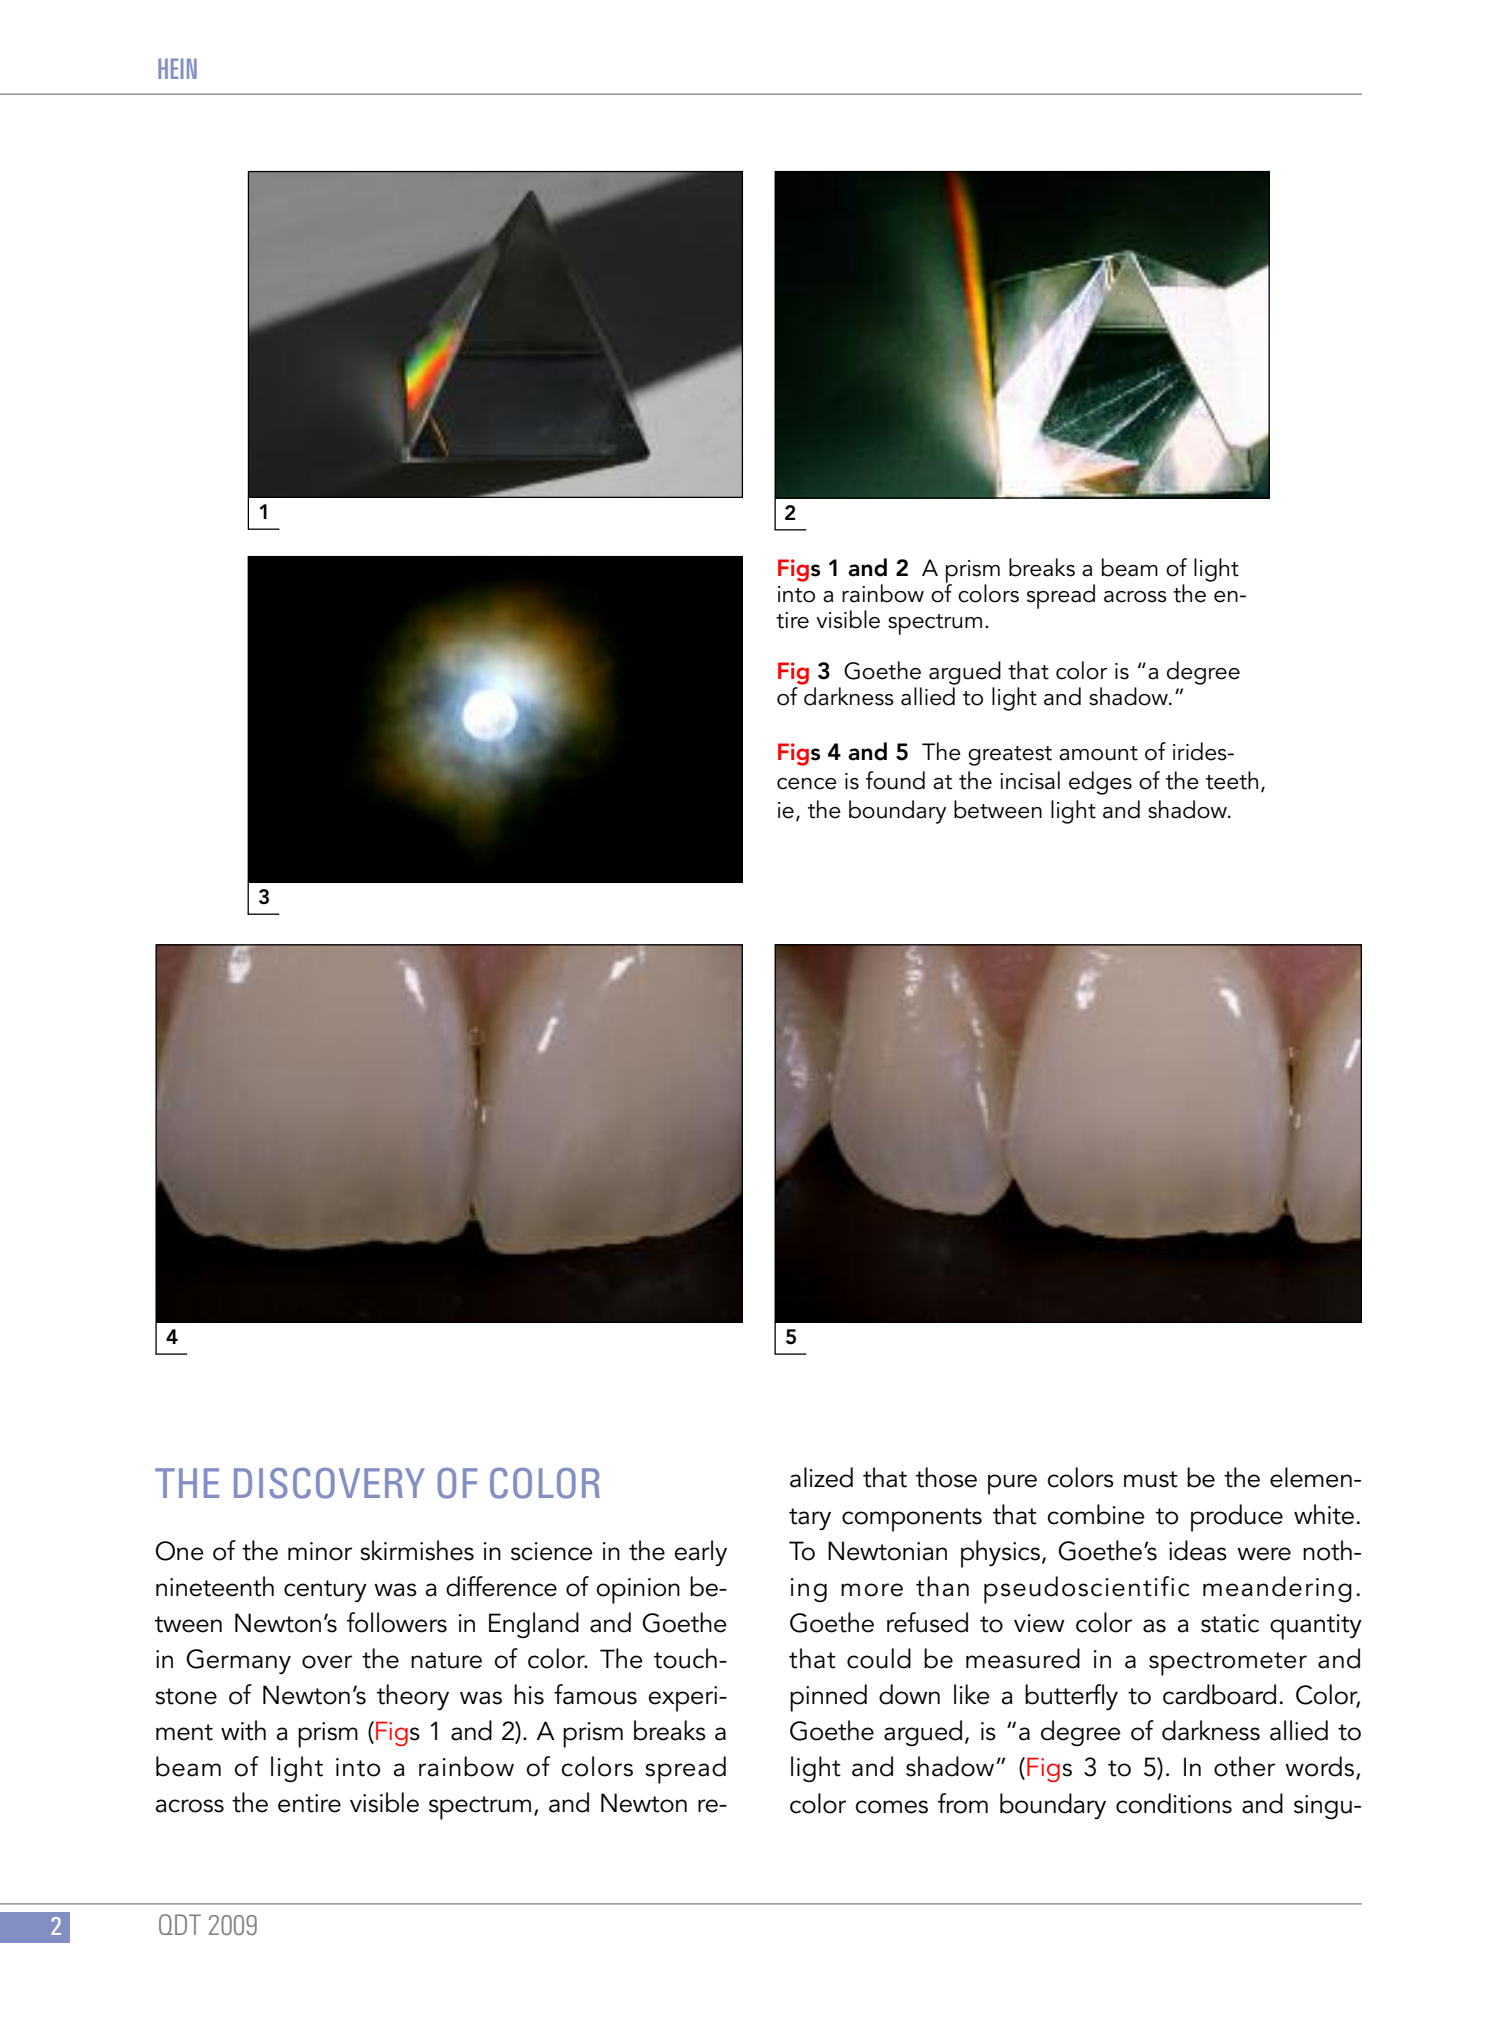 The height and width of the image is (2020, 1509). I want to click on other, so click(1244, 1766).
